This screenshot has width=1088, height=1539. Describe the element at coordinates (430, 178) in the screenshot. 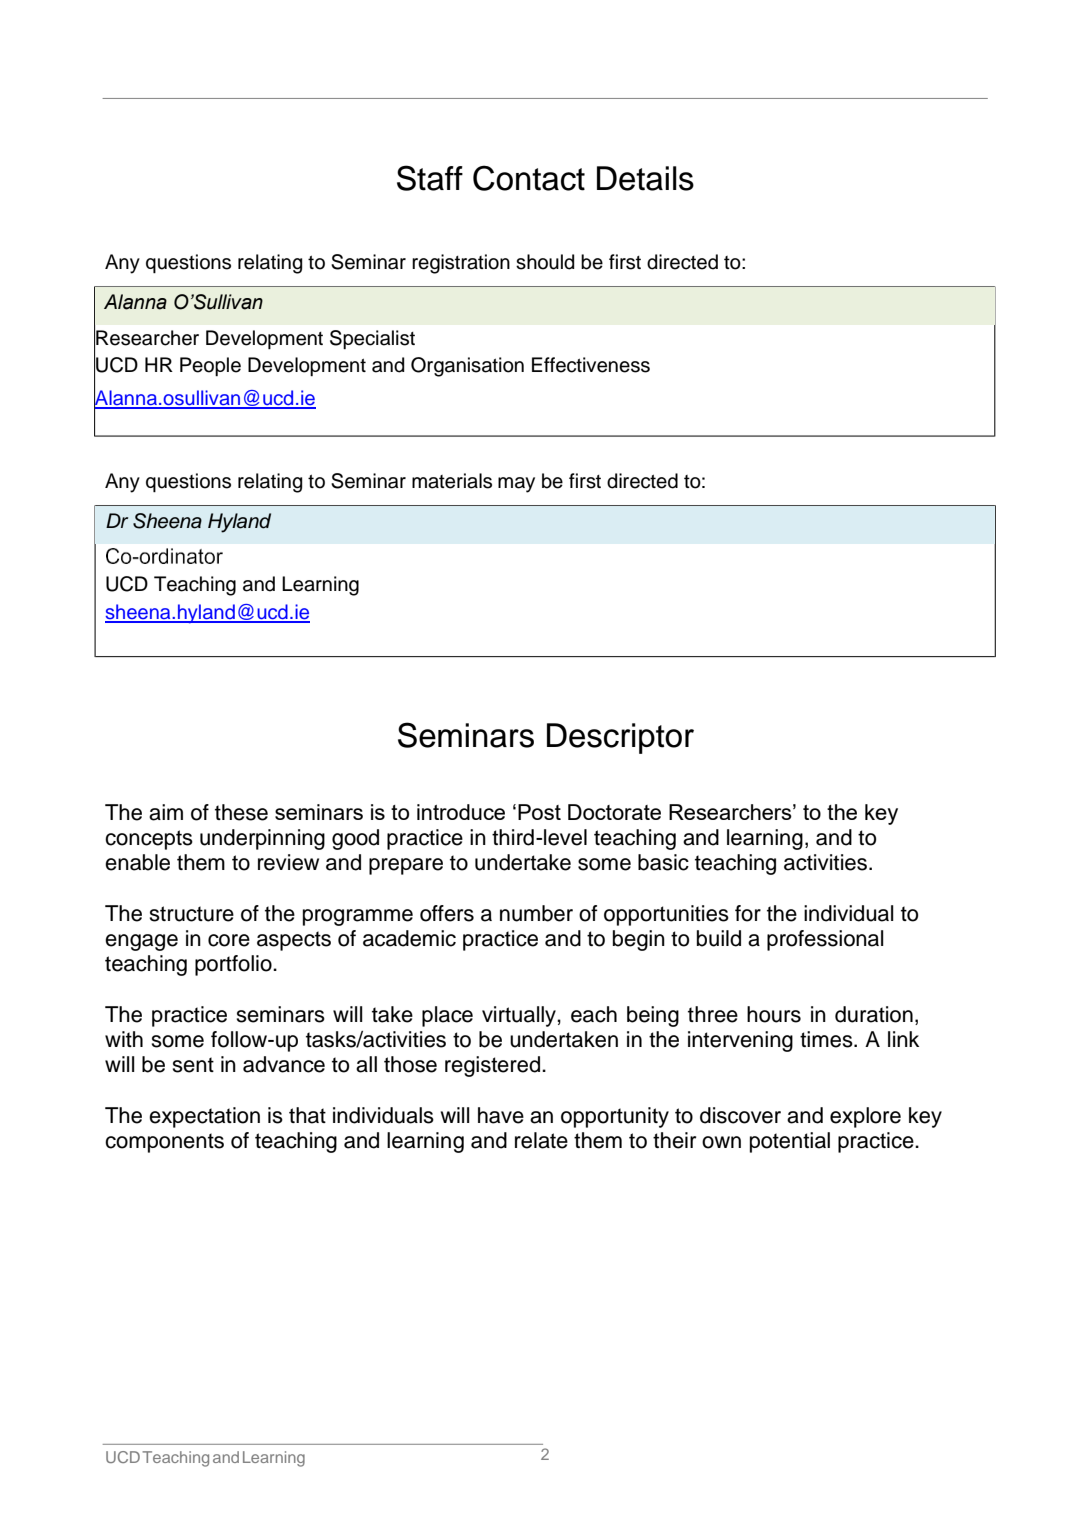

I see `Staff` at that location.
